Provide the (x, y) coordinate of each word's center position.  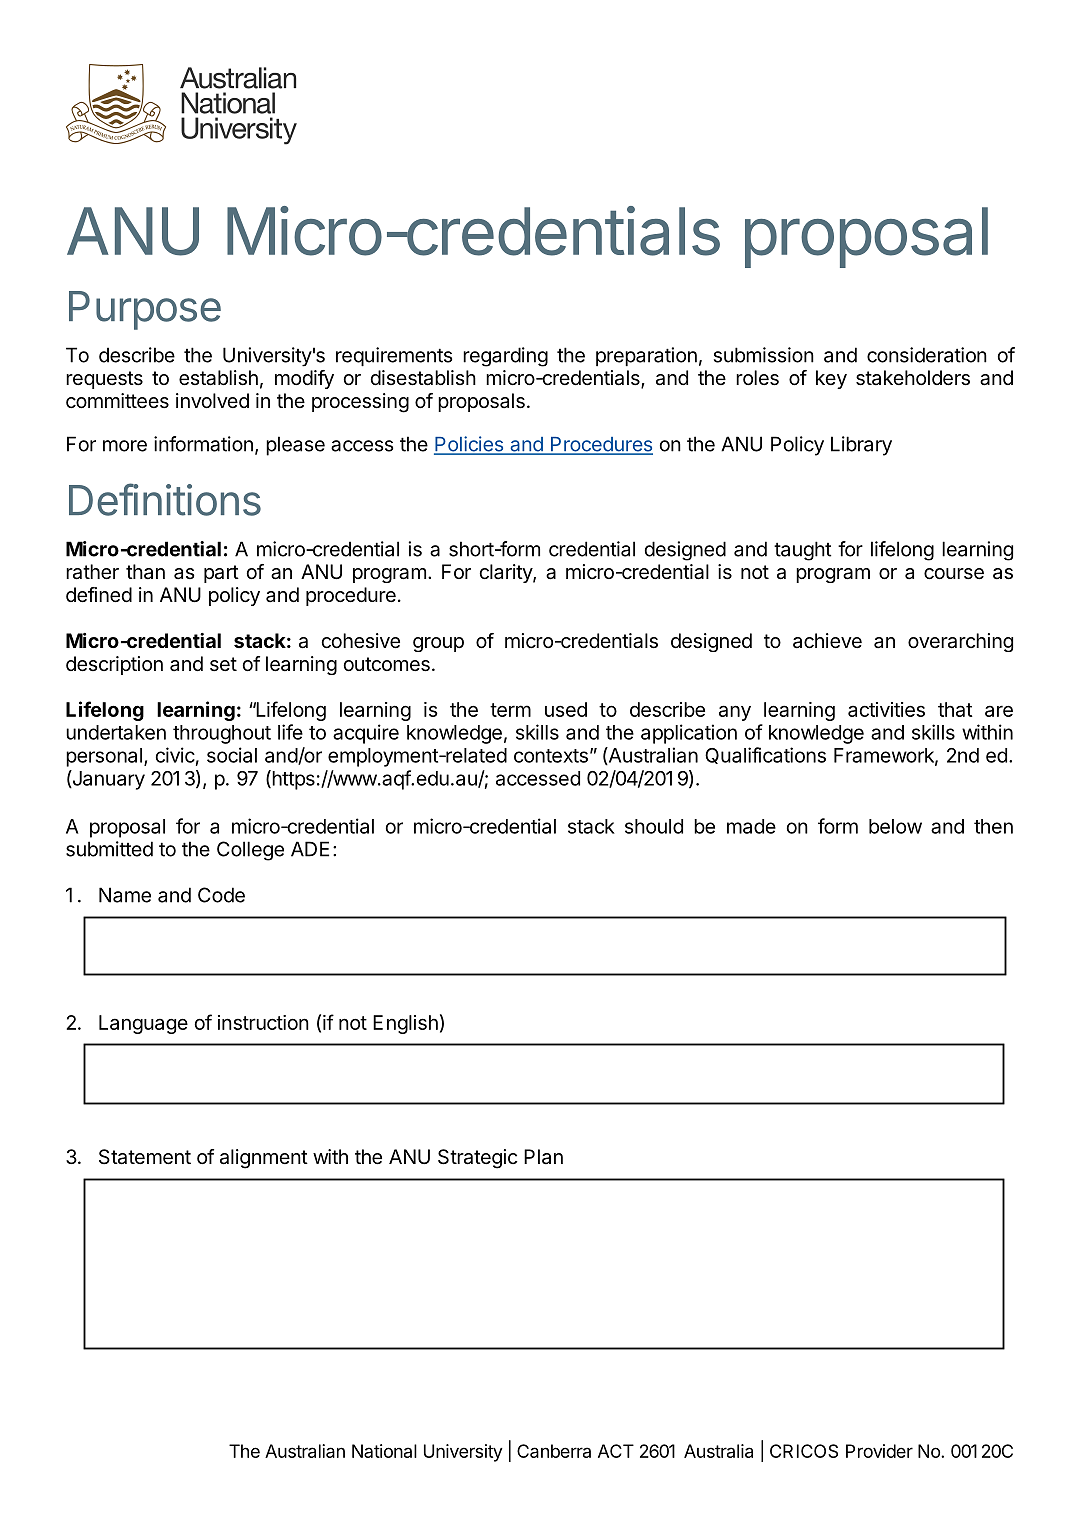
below (895, 826)
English (405, 1024)
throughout (222, 734)
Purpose (145, 310)
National (384, 1451)
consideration (927, 355)
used (566, 709)
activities (886, 709)
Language (143, 1024)
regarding (505, 357)
